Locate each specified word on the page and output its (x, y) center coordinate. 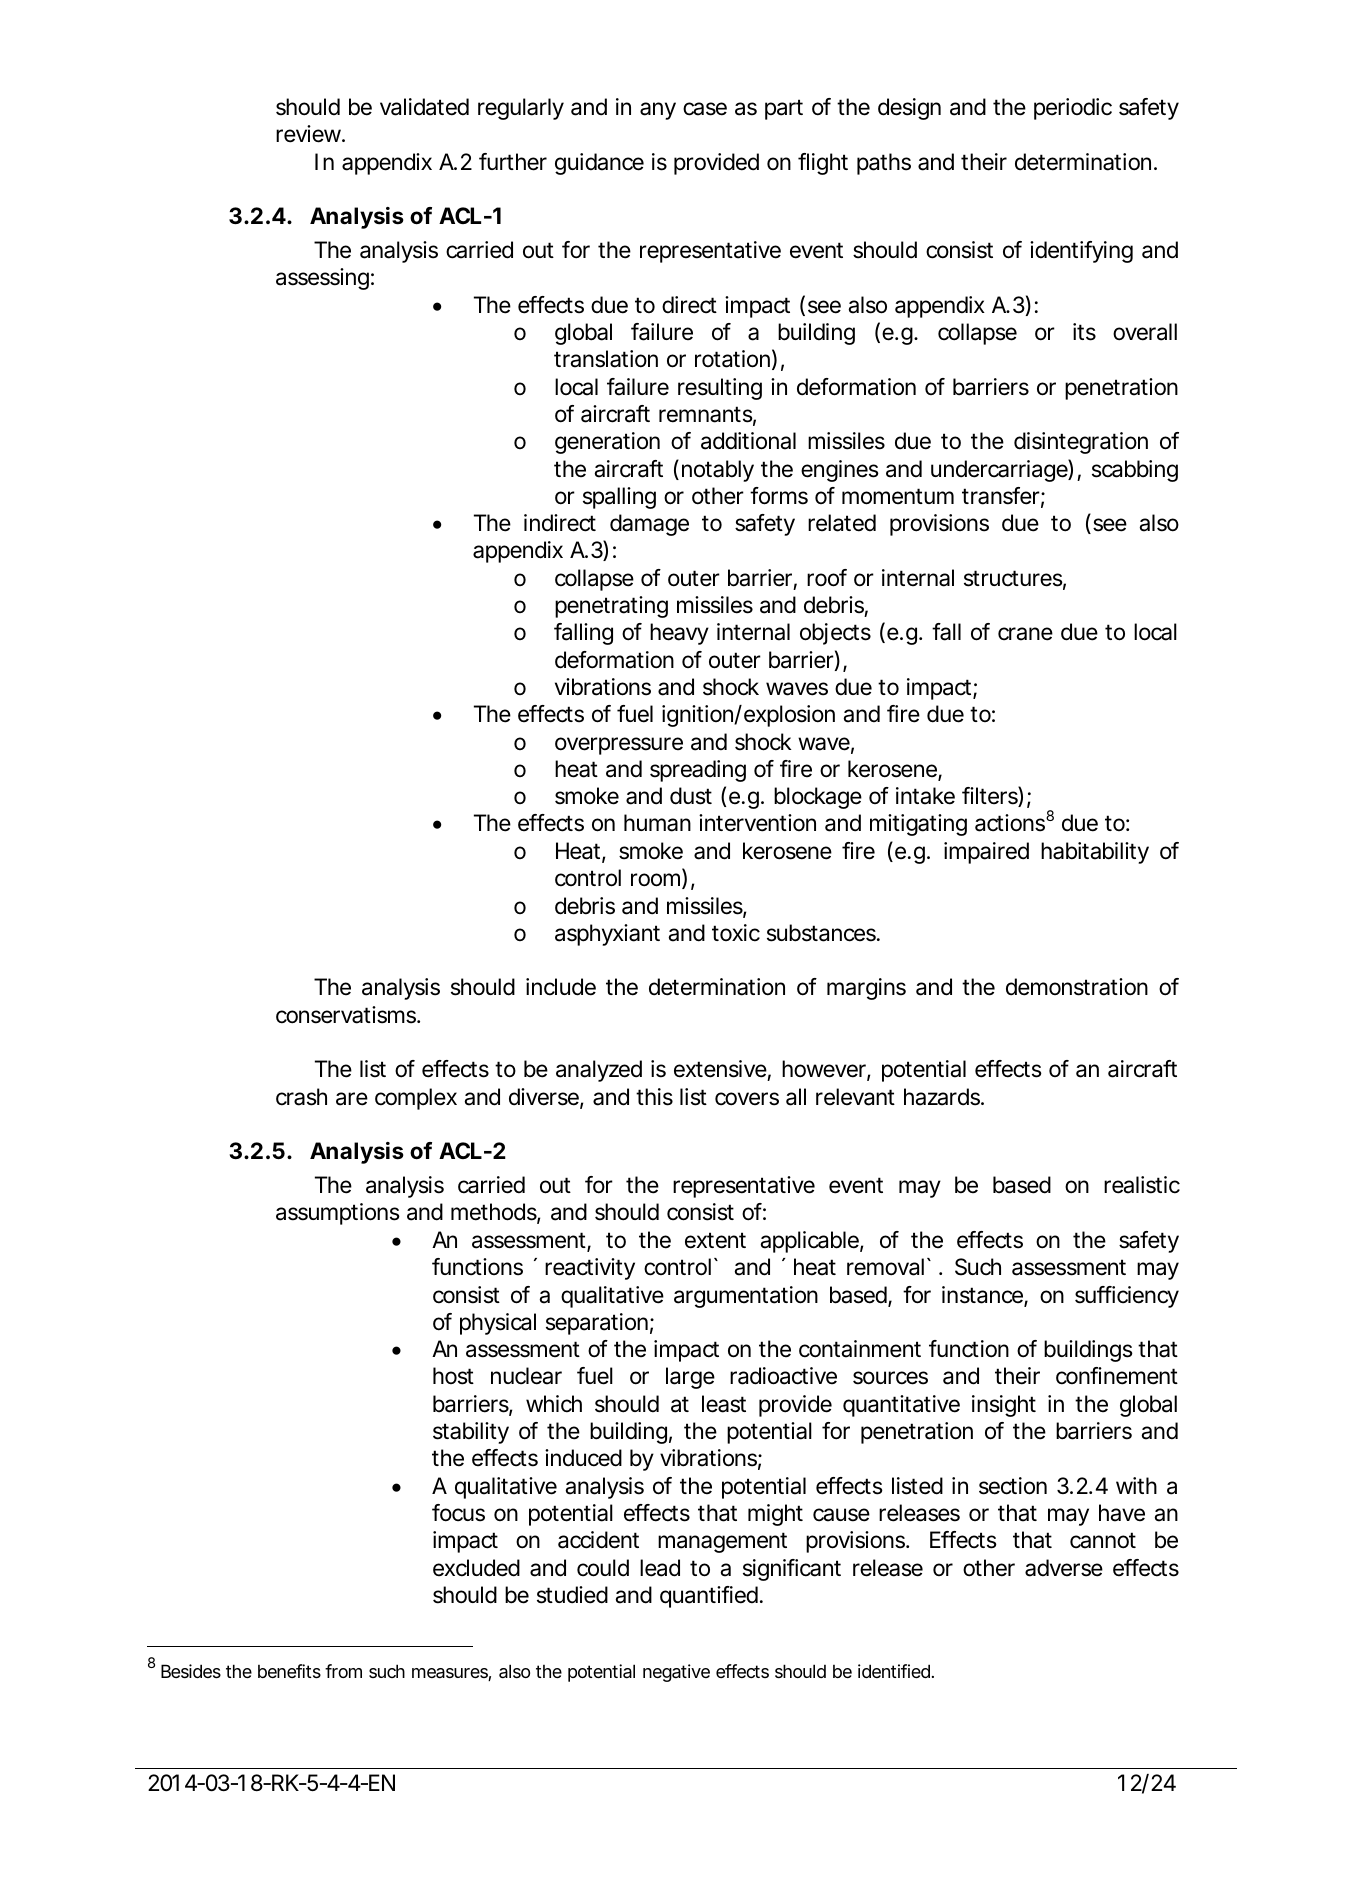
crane (1025, 634)
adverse (1064, 1568)
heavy (679, 634)
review (308, 134)
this (654, 1097)
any (658, 111)
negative (676, 1673)
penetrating (611, 607)
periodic (1073, 109)
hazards (942, 1097)
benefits (289, 1671)
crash (301, 1097)
